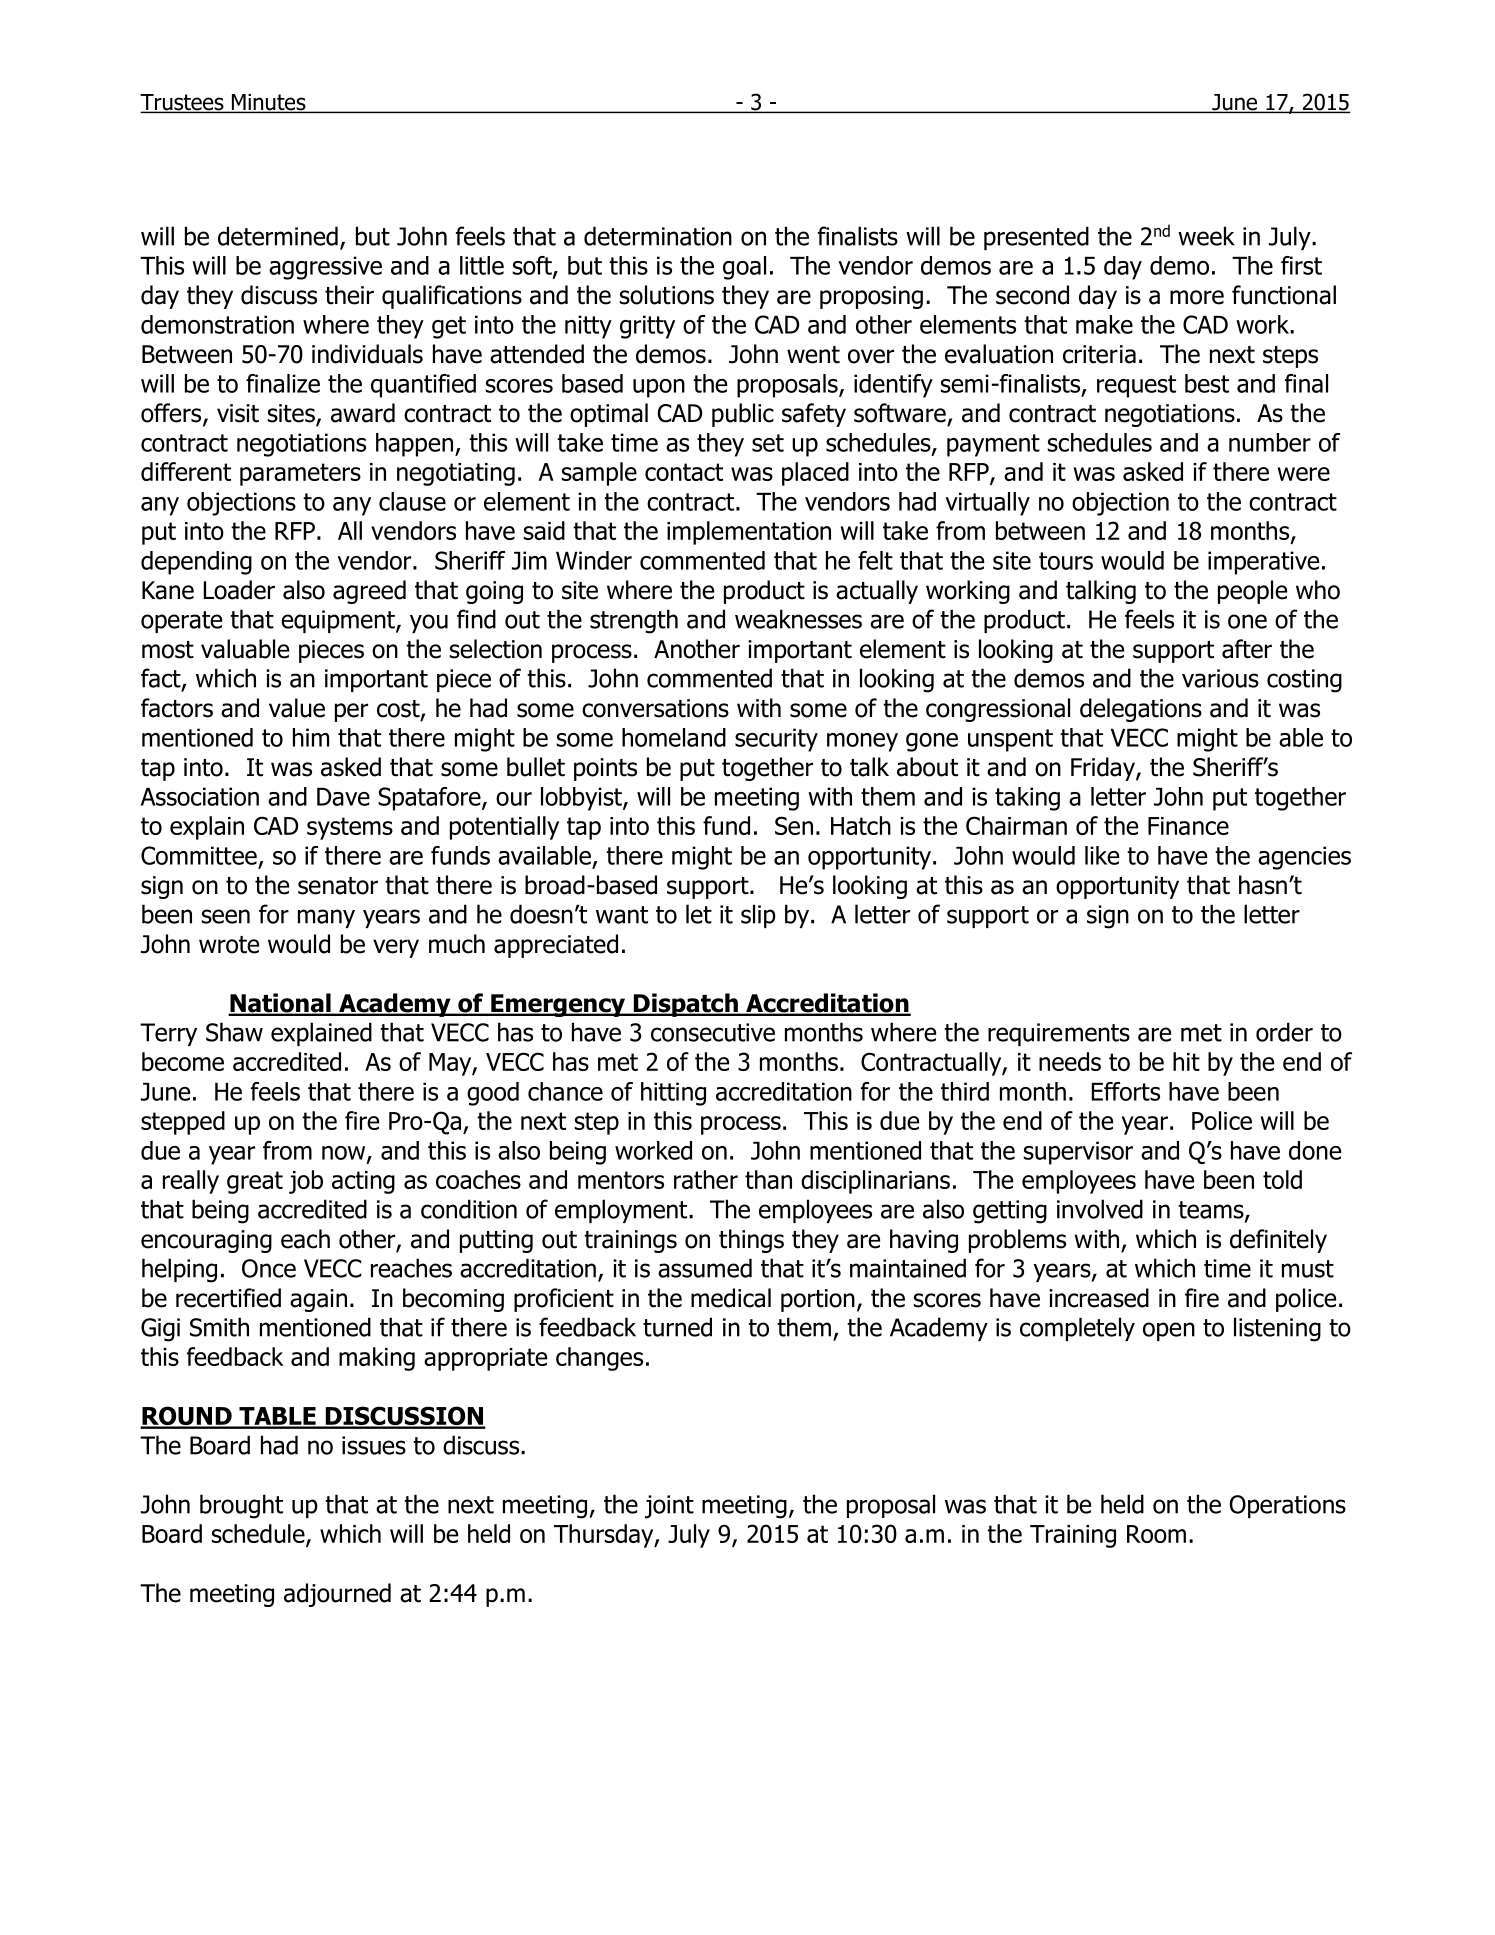 The height and width of the screenshot is (1935, 1495). What do you see at coordinates (241, 1506) in the screenshot?
I see `brought` at bounding box center [241, 1506].
